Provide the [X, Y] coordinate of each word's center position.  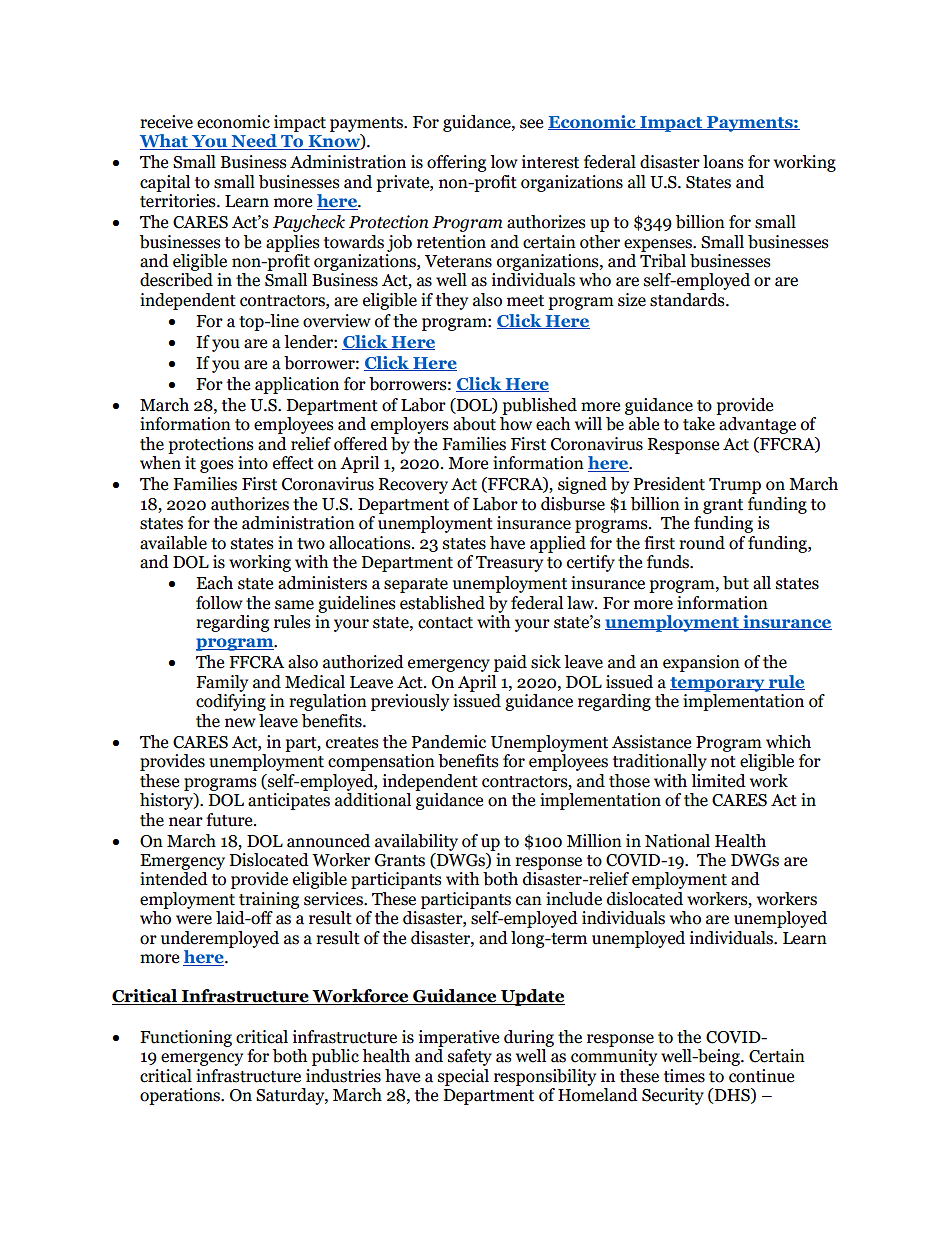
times [684, 1076]
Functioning [186, 1038]
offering [456, 163]
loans [723, 162]
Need [254, 142]
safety [470, 1057]
